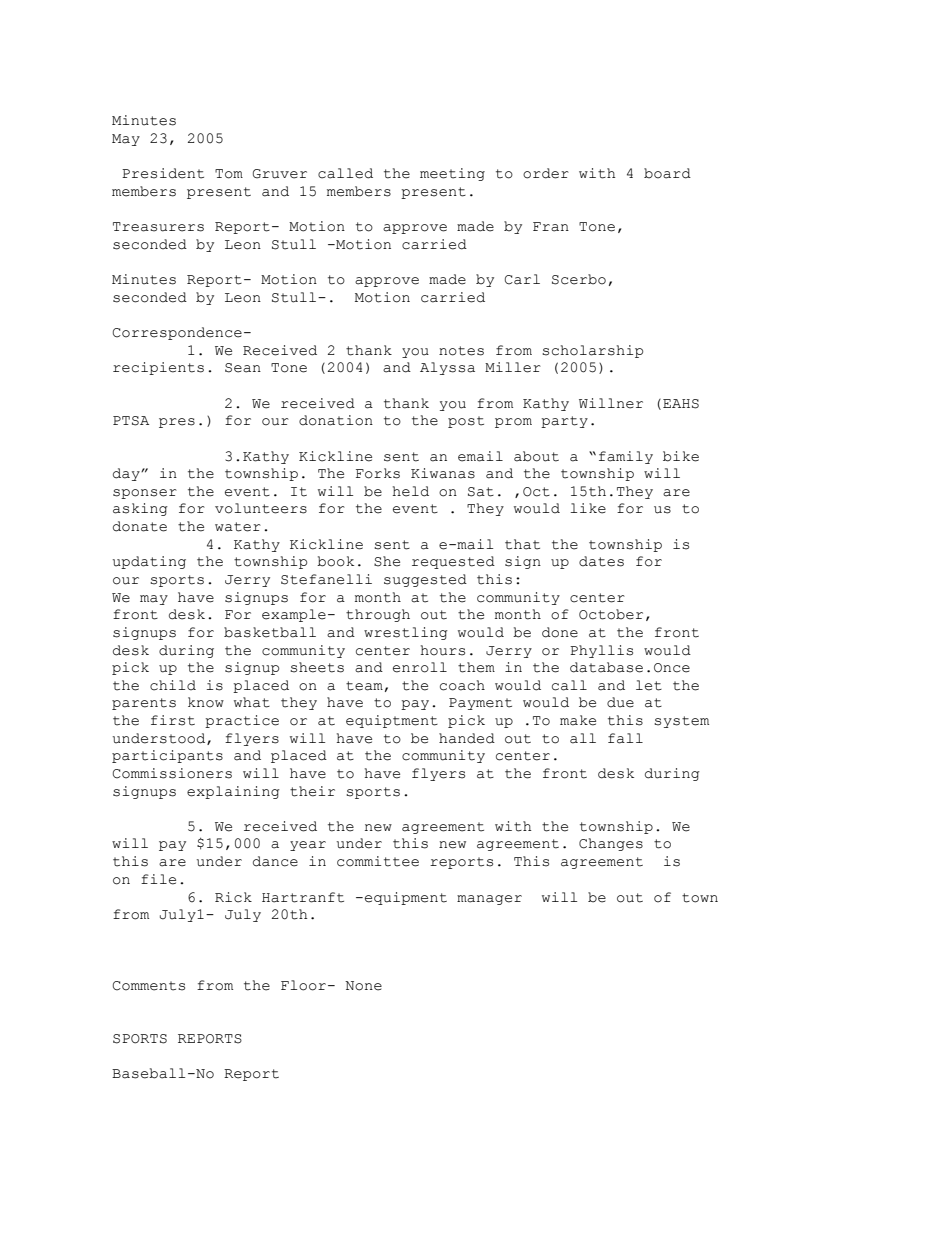 The width and height of the screenshot is (952, 1233). Describe the element at coordinates (626, 457) in the screenshot. I see `family` at that location.
